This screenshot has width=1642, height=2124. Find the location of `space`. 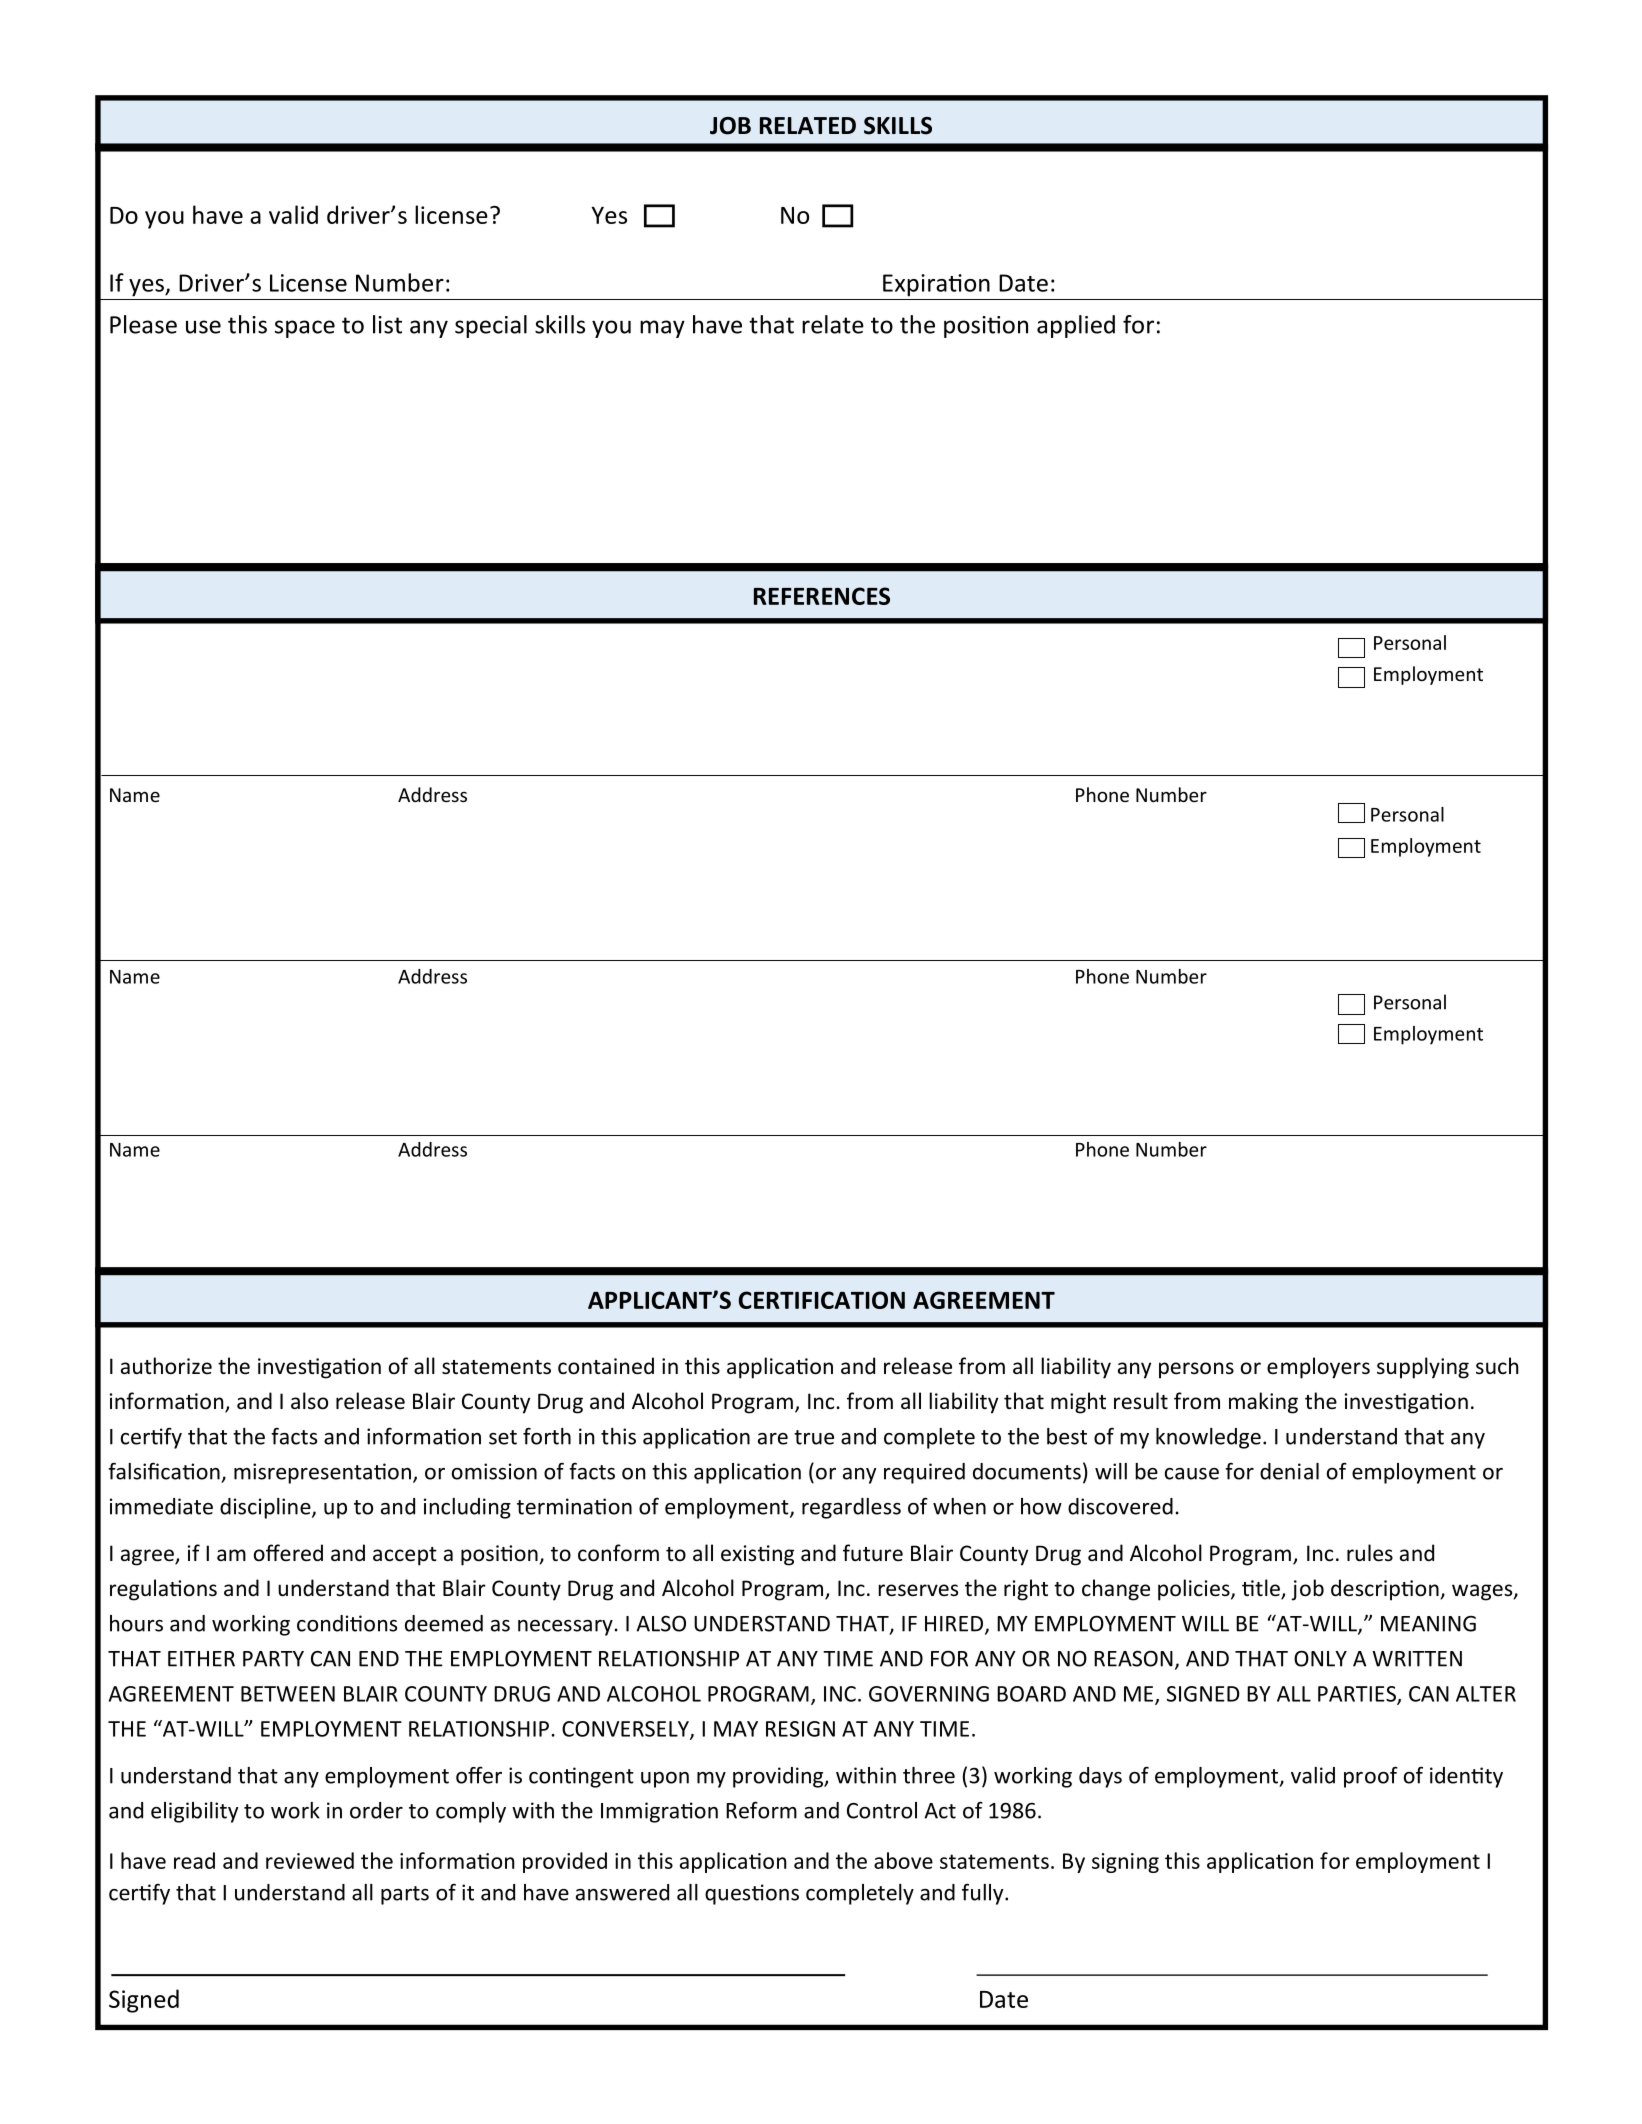

space is located at coordinates (305, 329).
